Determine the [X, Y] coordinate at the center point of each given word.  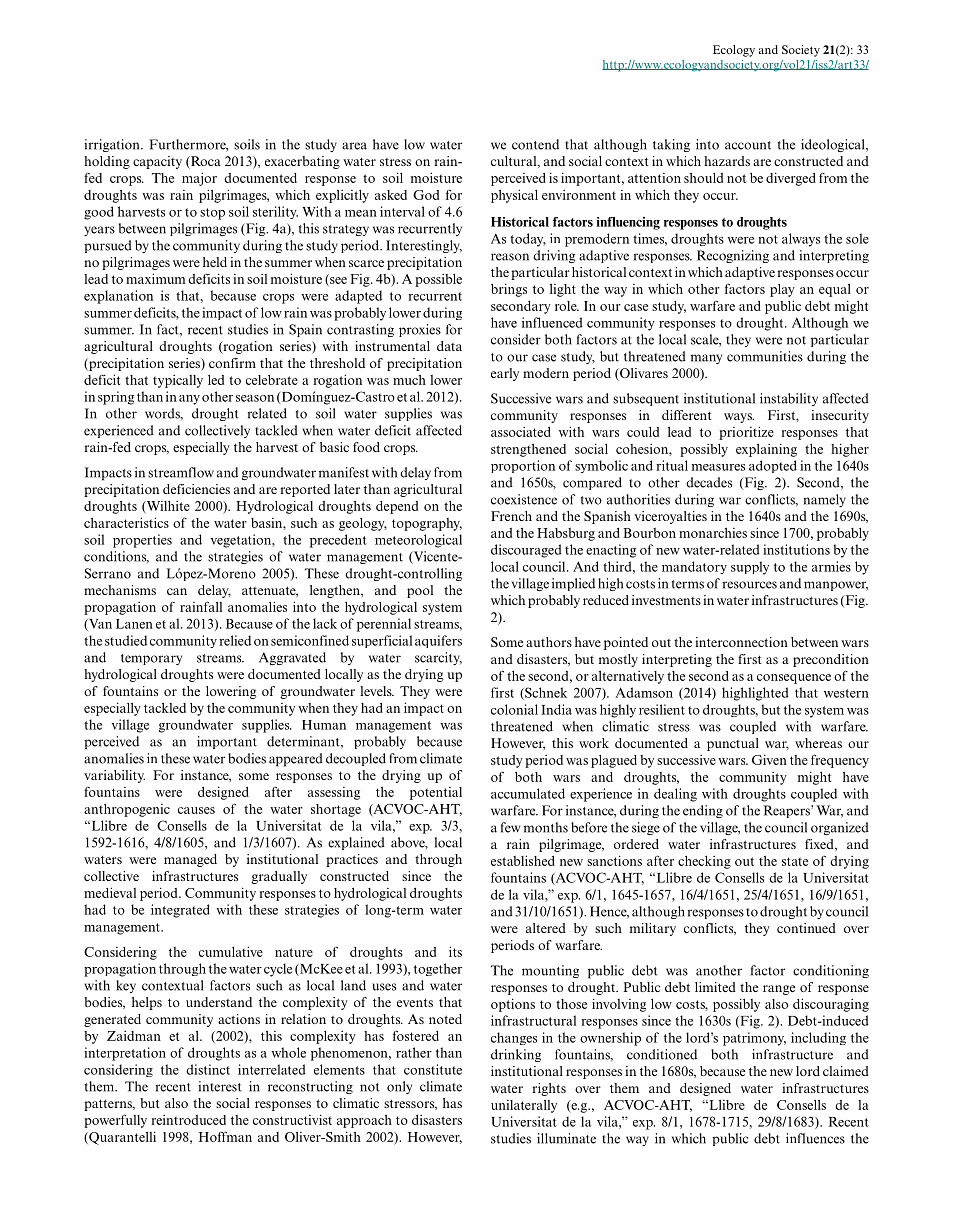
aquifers [438, 641]
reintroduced [188, 1120]
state [795, 861]
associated [521, 432]
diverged [791, 179]
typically [178, 381]
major [199, 179]
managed [190, 860]
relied [235, 640]
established [523, 860]
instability [789, 399]
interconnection [741, 642]
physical [514, 196]
